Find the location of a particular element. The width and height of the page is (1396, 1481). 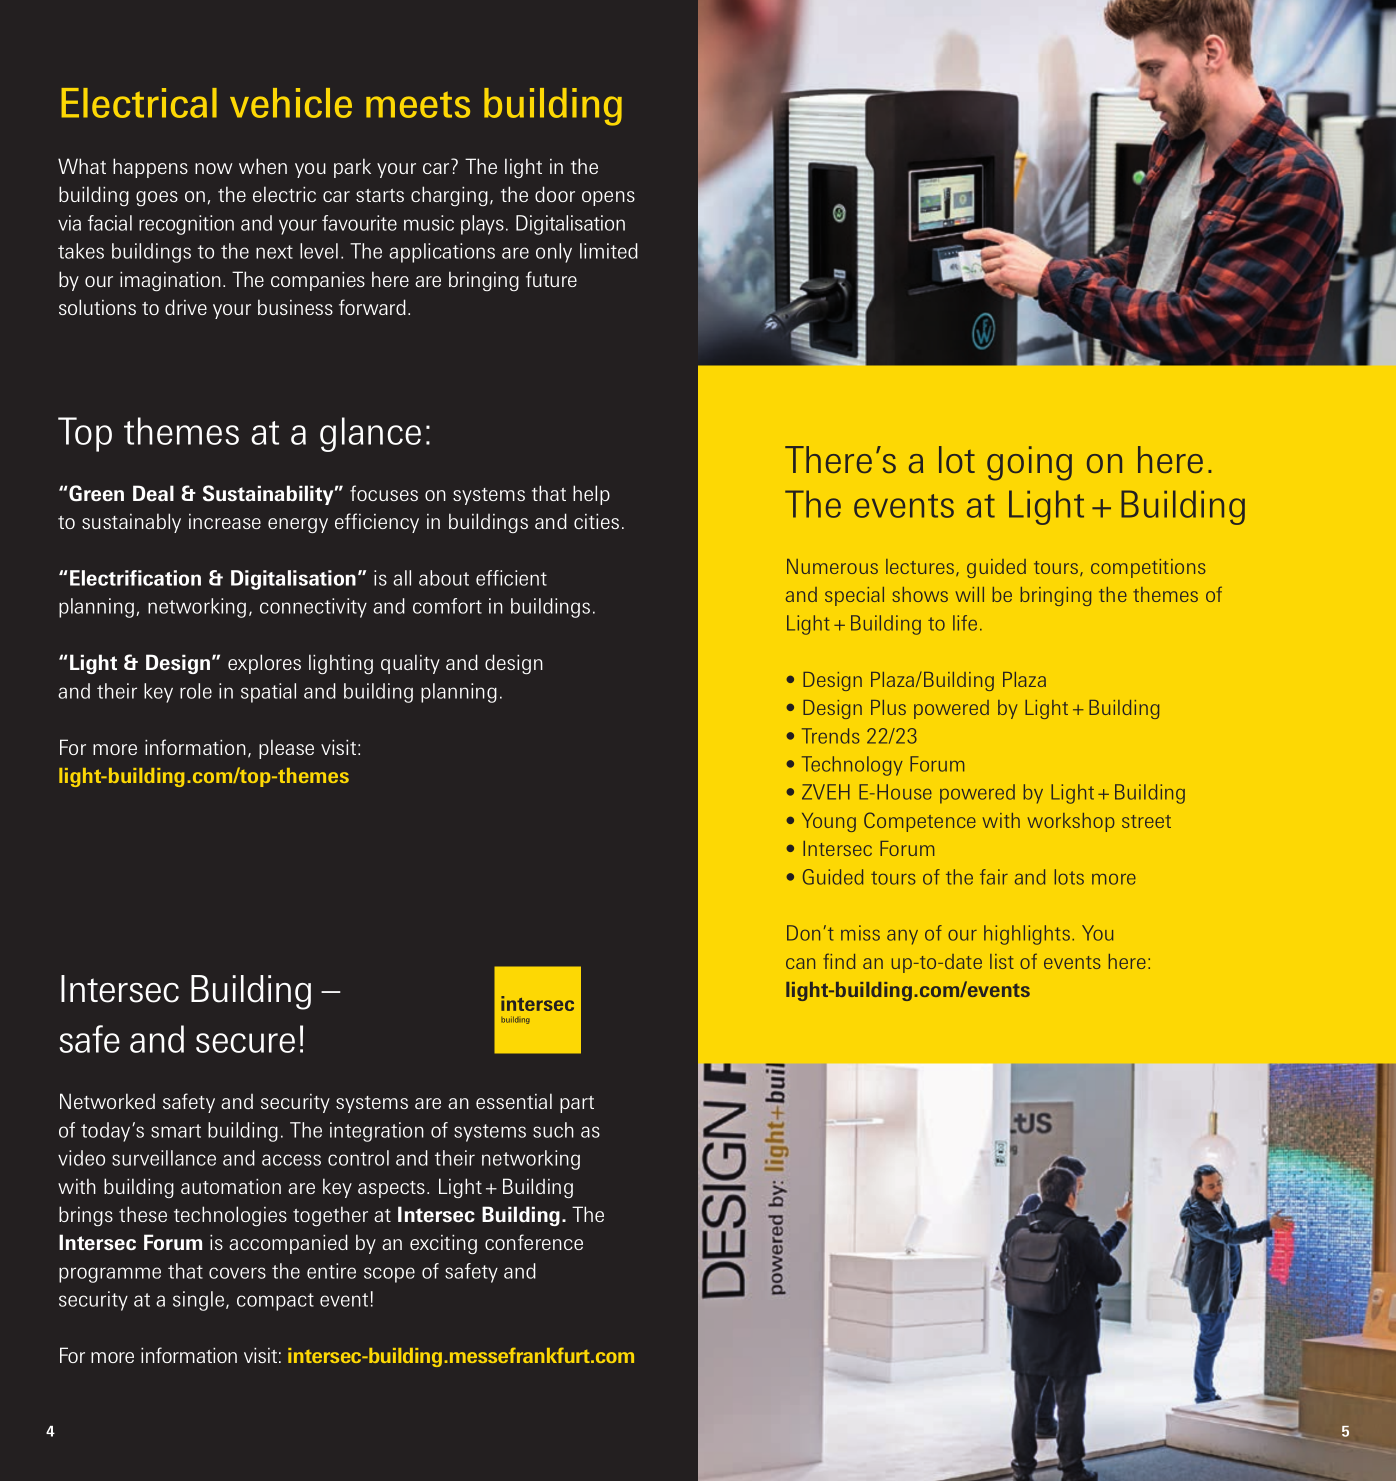

role is located at coordinates (196, 691).
